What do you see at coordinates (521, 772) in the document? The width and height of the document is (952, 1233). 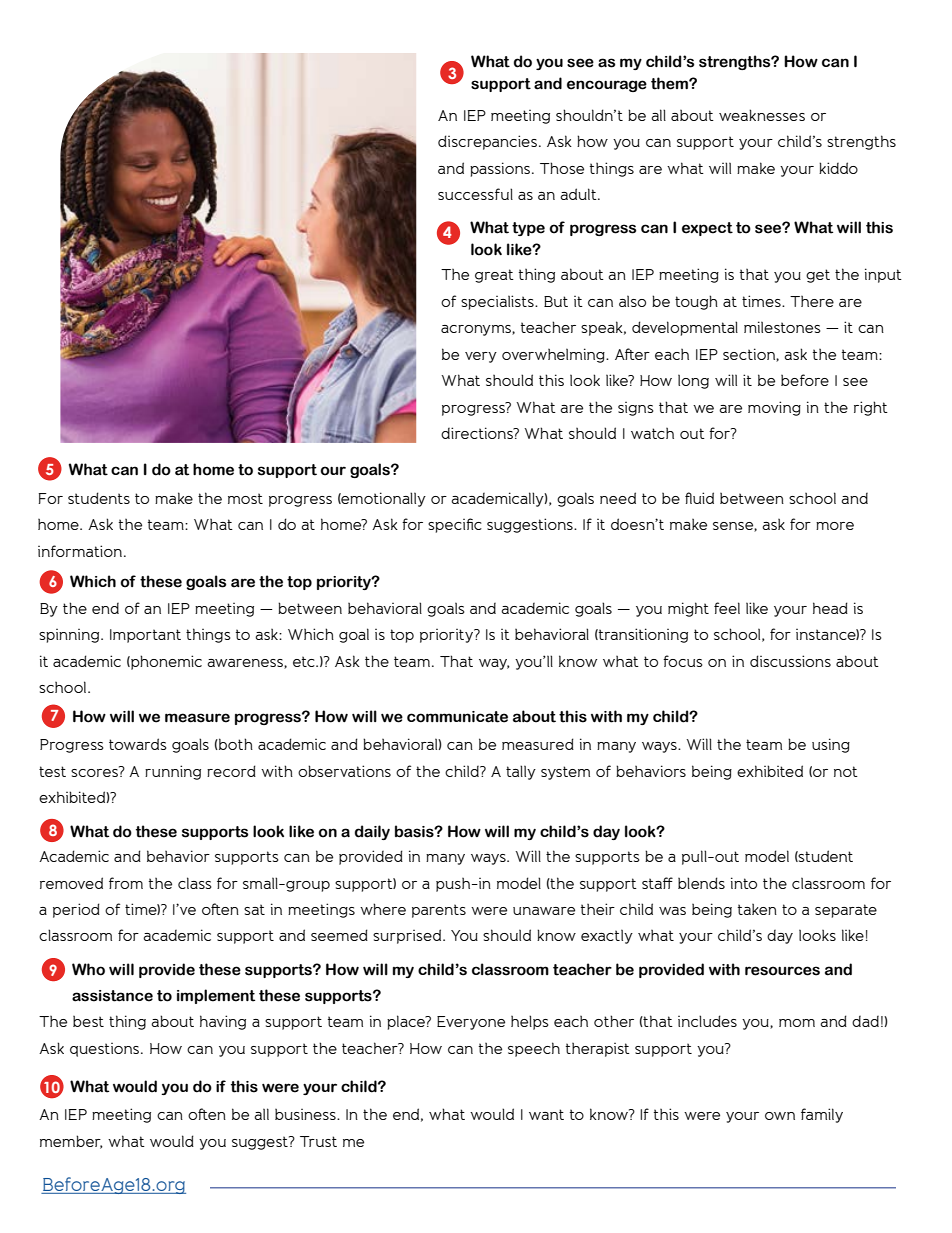 I see `tally` at bounding box center [521, 772].
